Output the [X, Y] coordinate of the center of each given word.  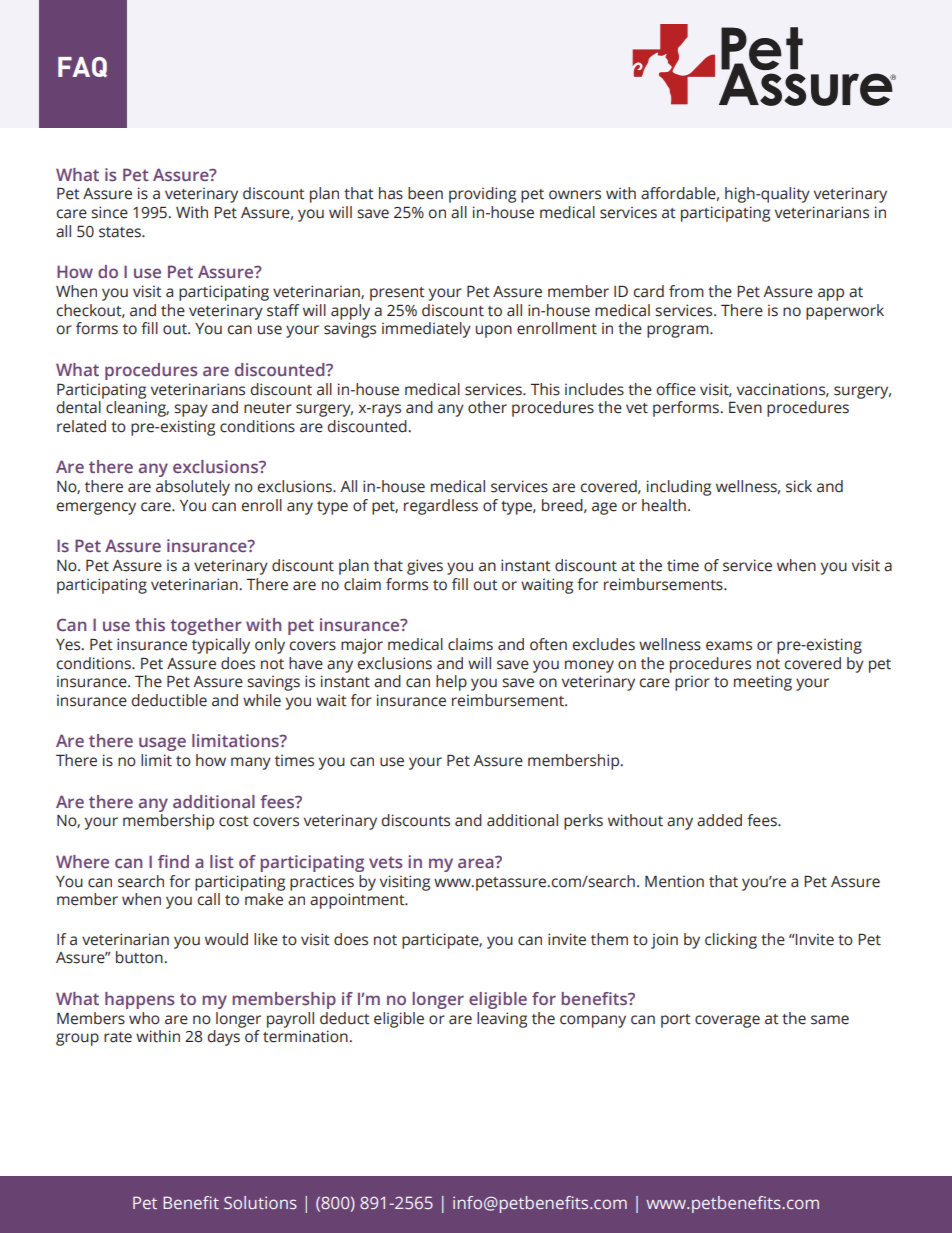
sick [799, 486]
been [425, 193]
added [719, 820]
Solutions [260, 1202]
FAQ [82, 67]
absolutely [193, 488]
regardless [441, 507]
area [477, 862]
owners [575, 195]
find [173, 861]
